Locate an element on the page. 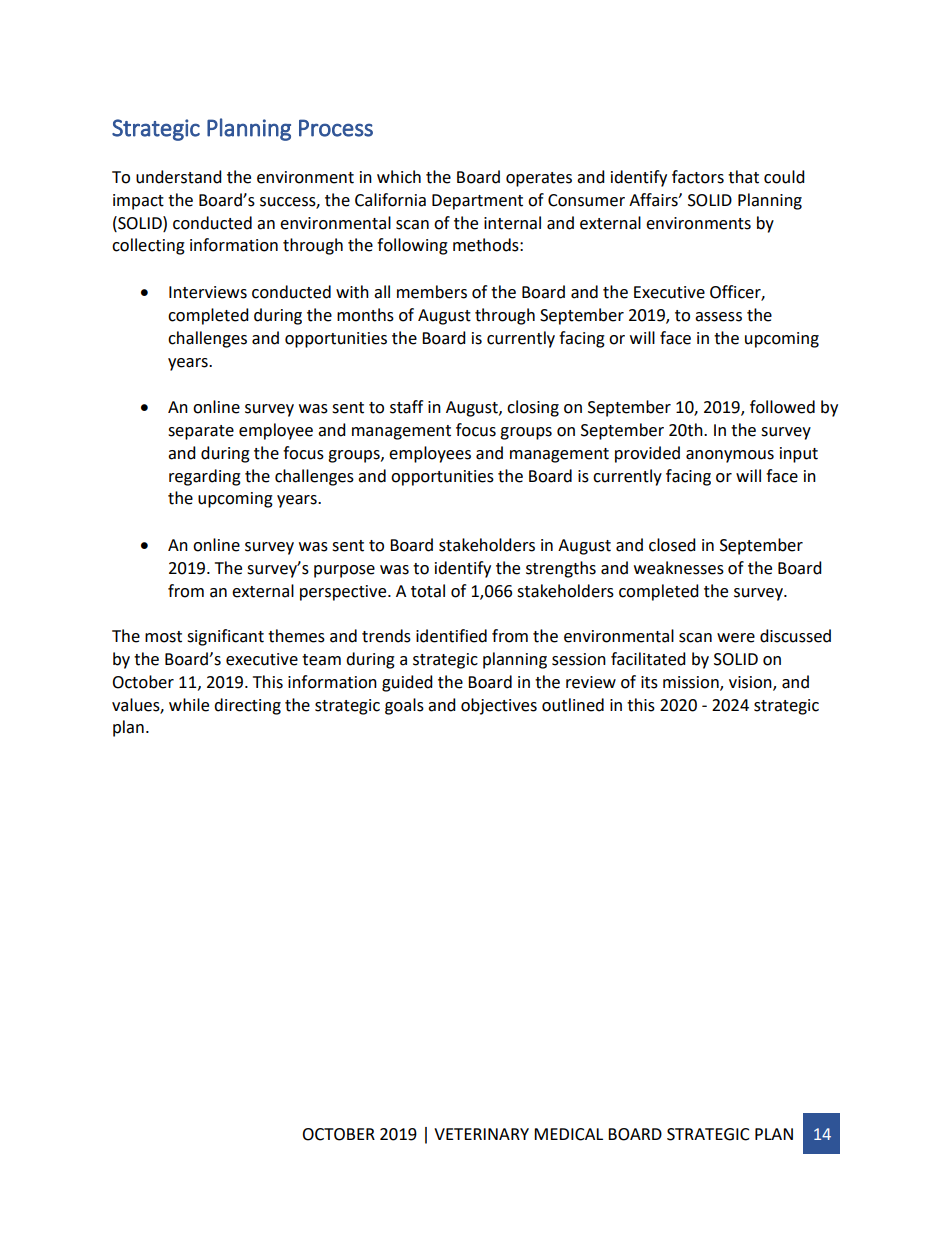 The width and height of the page is (952, 1233). understand is located at coordinates (179, 177).
